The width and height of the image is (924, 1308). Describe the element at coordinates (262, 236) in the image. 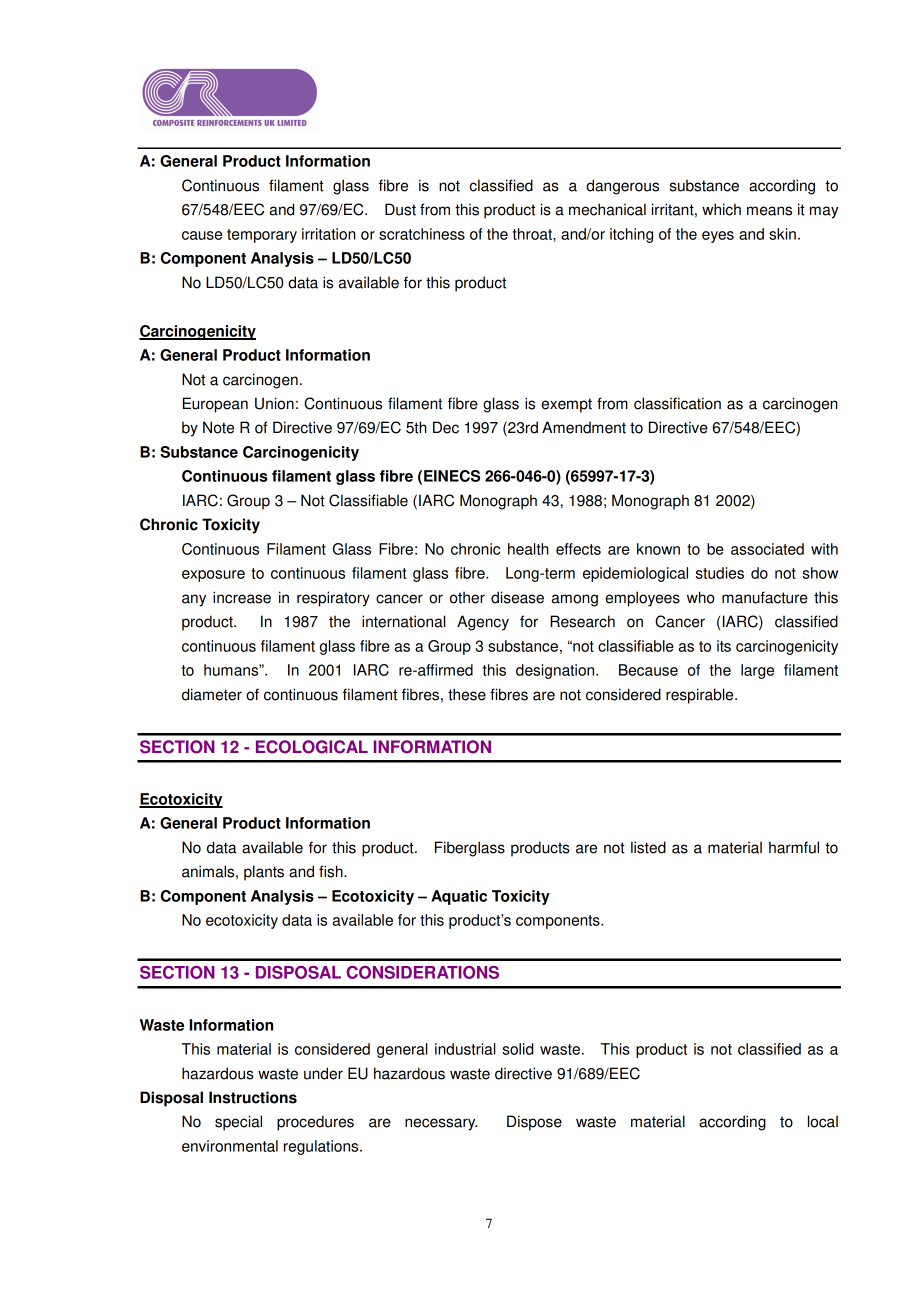

I see `temporary` at that location.
